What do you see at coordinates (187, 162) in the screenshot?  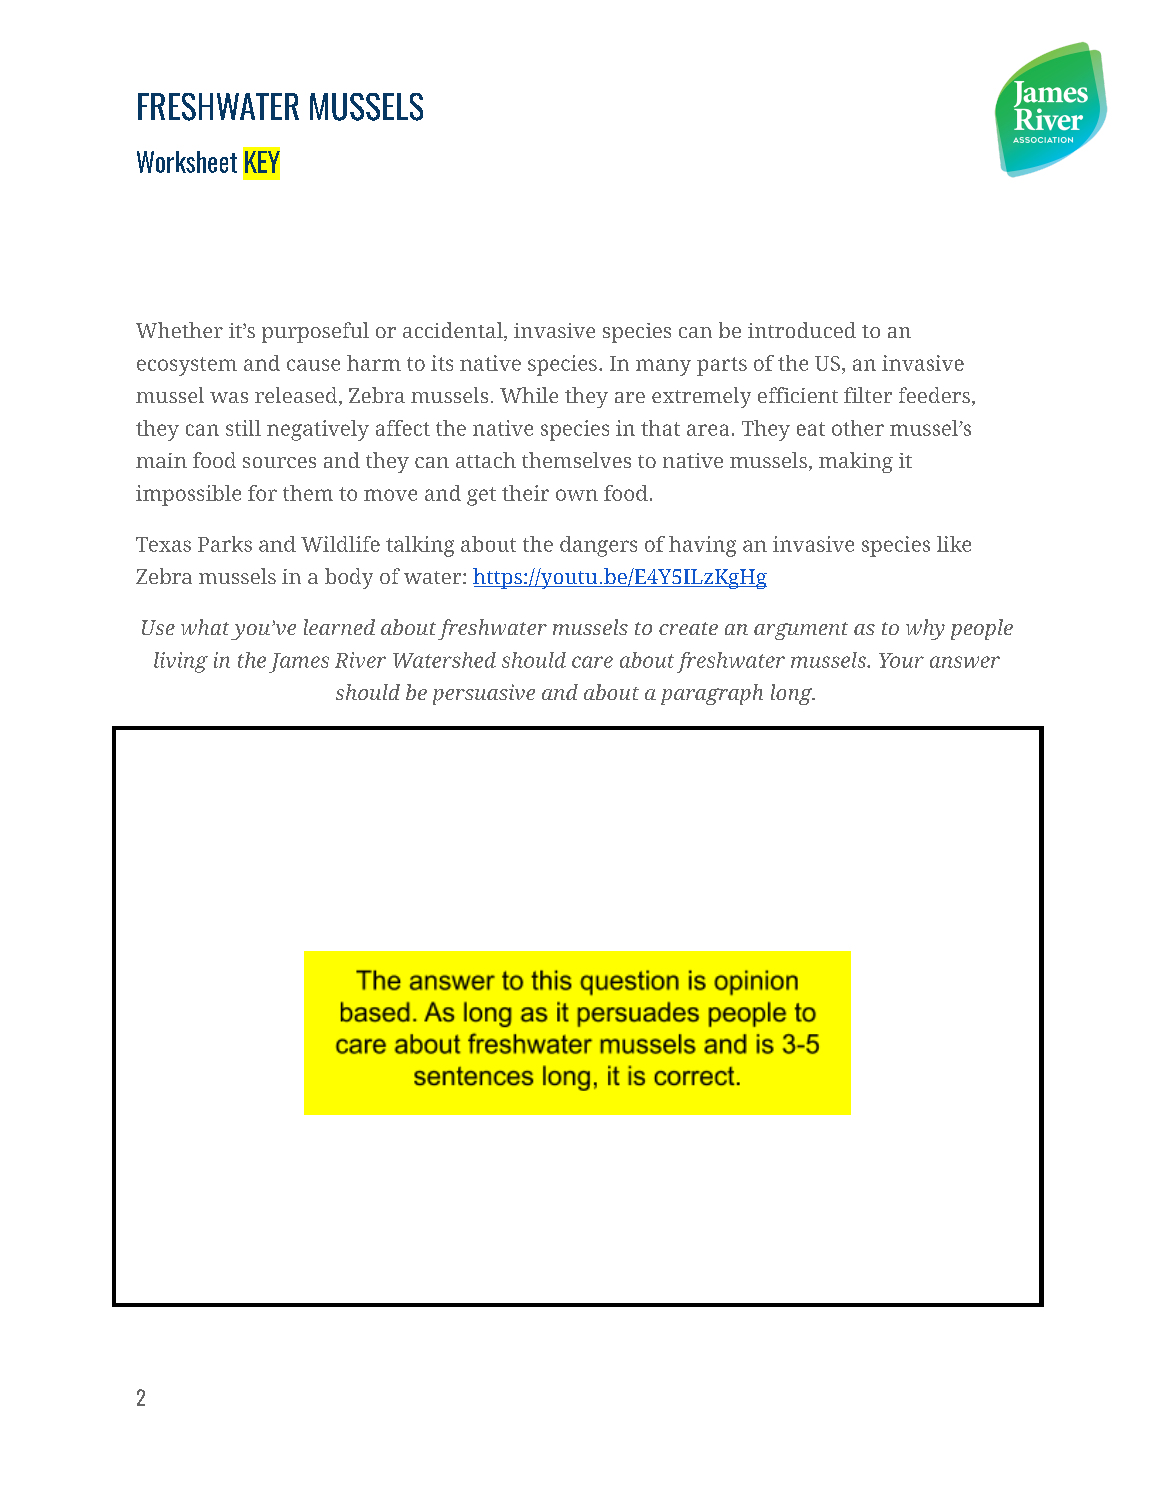 I see `Worksheet` at bounding box center [187, 162].
